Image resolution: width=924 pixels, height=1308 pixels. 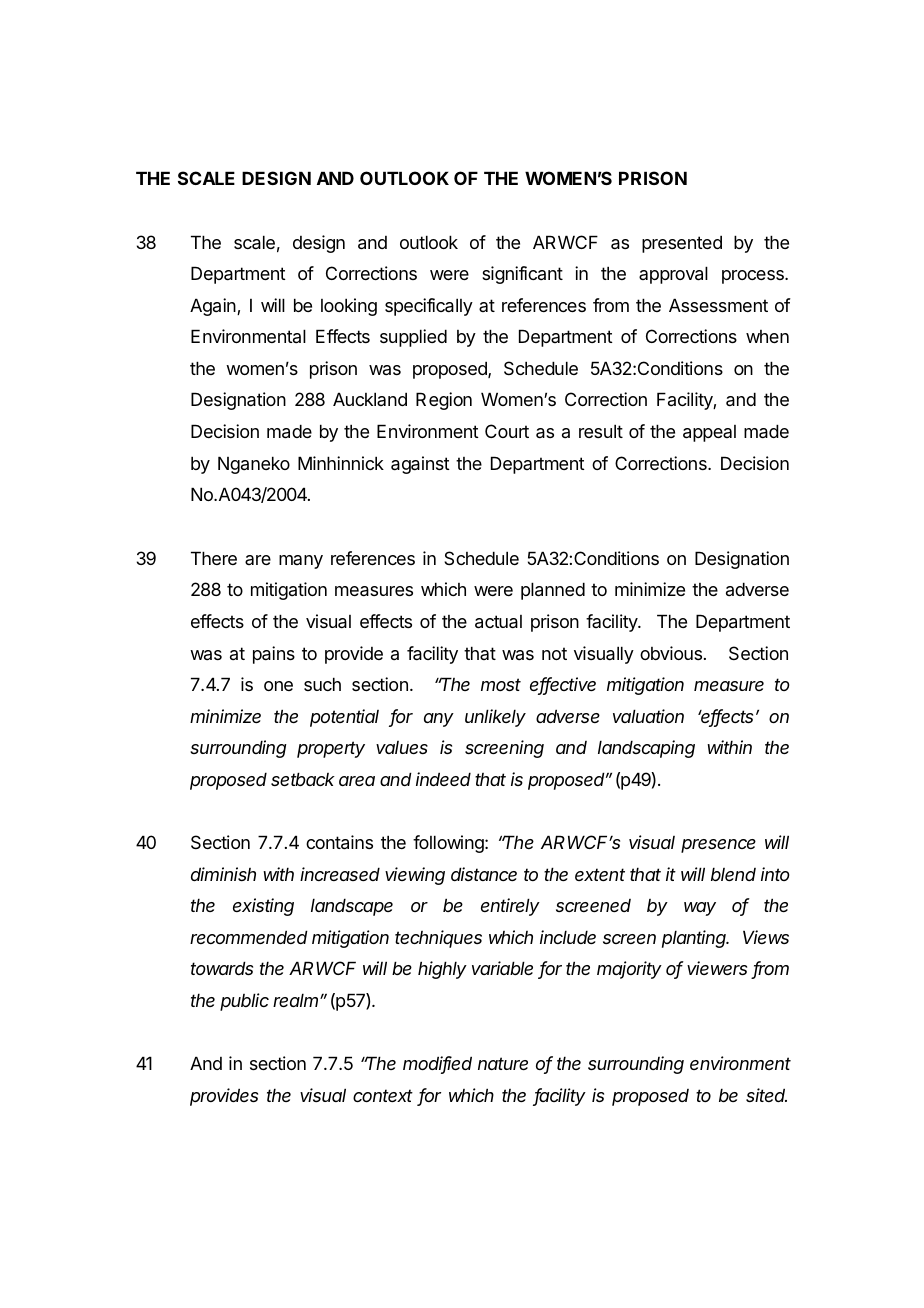 I want to click on looking, so click(x=349, y=307).
